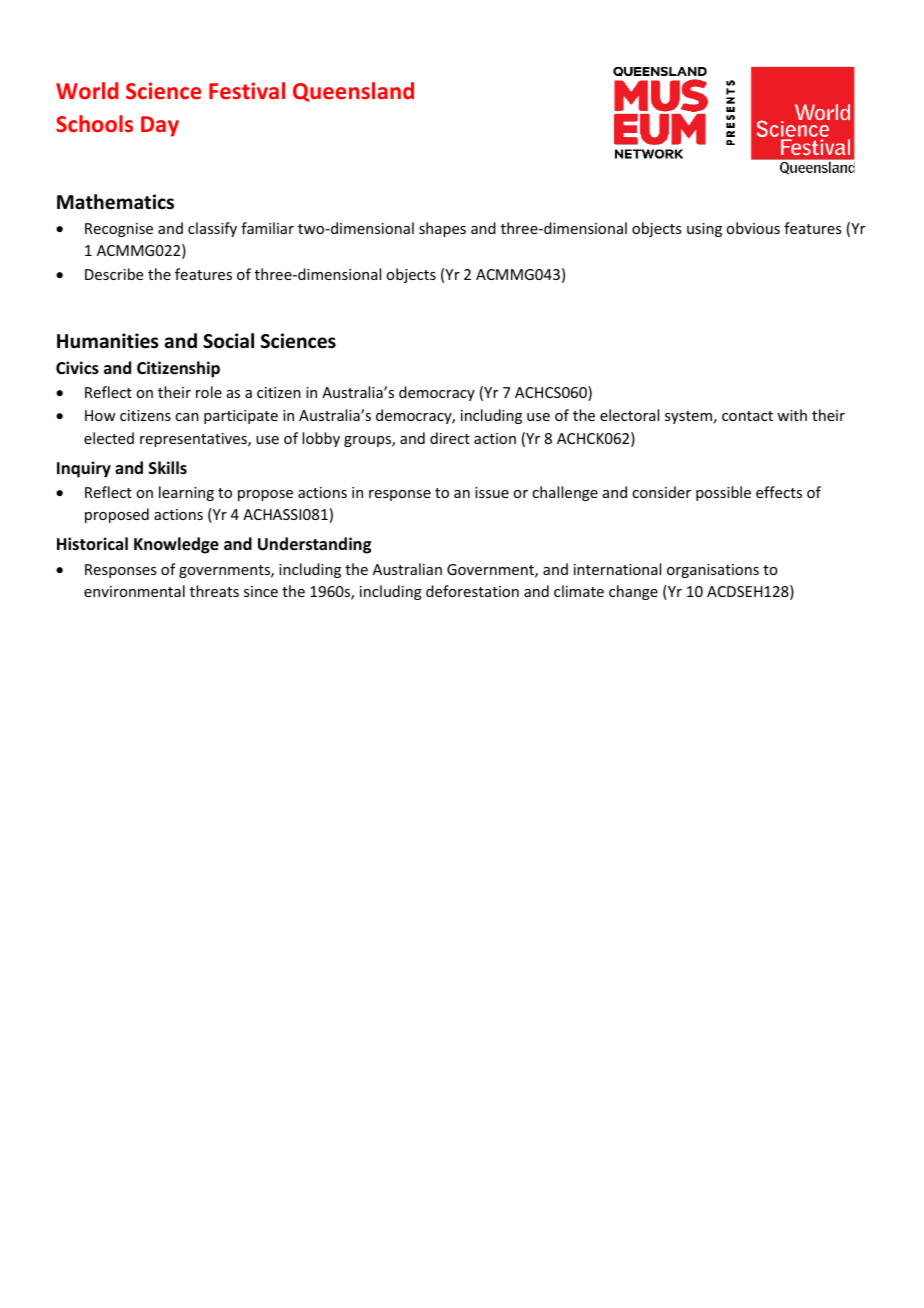  I want to click on environmental, so click(134, 591).
